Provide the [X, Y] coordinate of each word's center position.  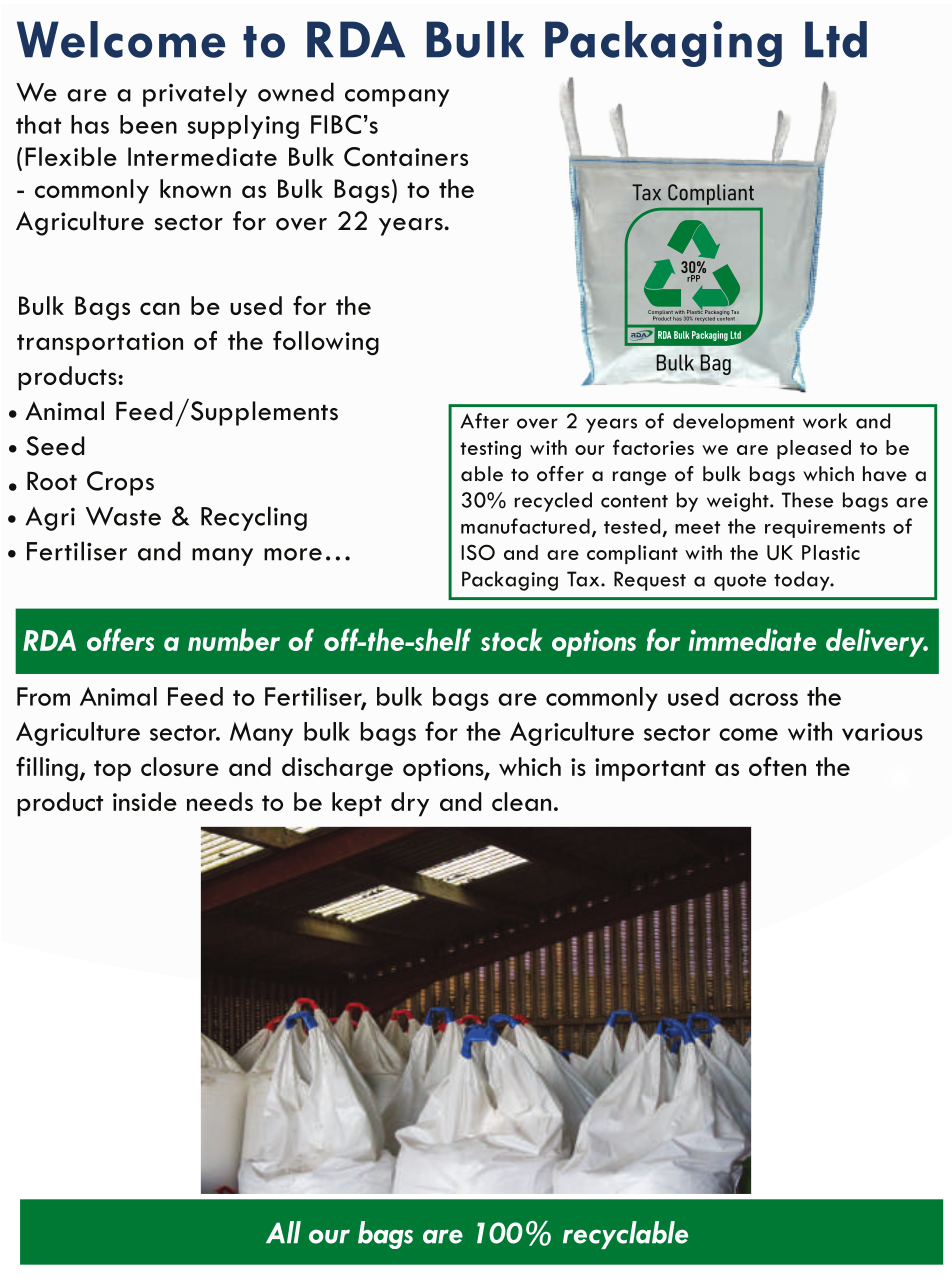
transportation [100, 344]
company [397, 98]
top [112, 771]
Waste [123, 516]
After [484, 421]
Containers [406, 157]
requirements [825, 528]
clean [521, 801]
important [650, 770]
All [283, 1232]
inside [145, 801]
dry [410, 804]
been [148, 124]
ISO [478, 552]
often [777, 766]
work [825, 421]
